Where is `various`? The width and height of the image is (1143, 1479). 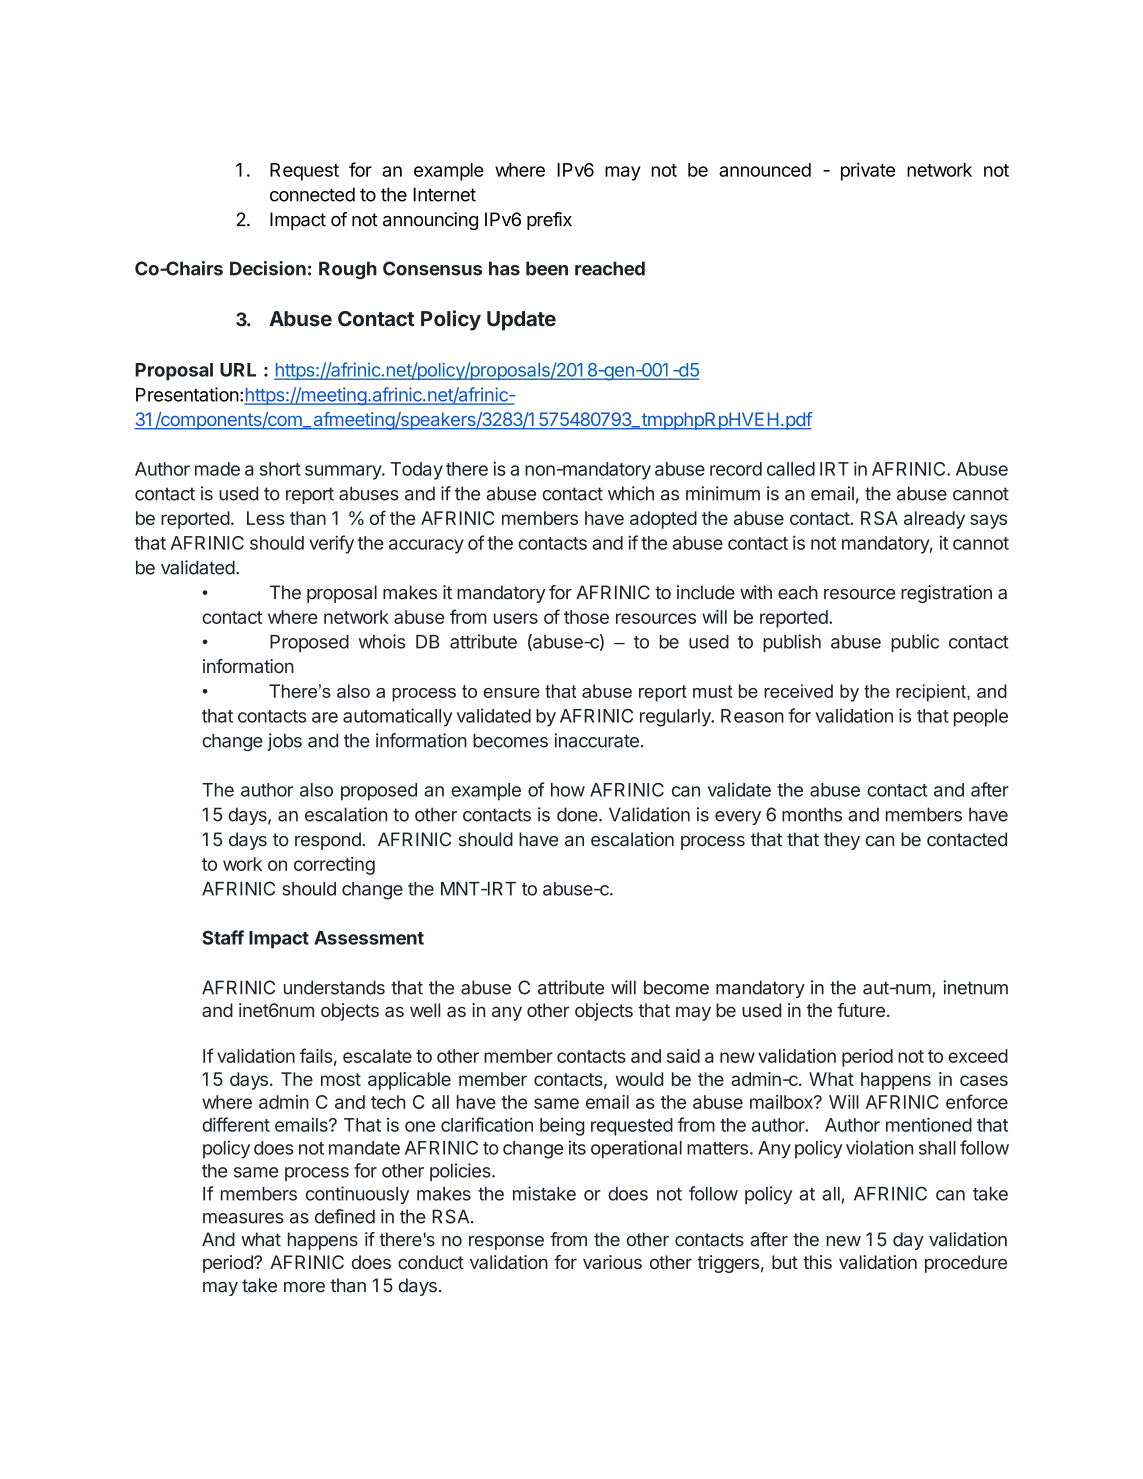 various is located at coordinates (612, 1262).
